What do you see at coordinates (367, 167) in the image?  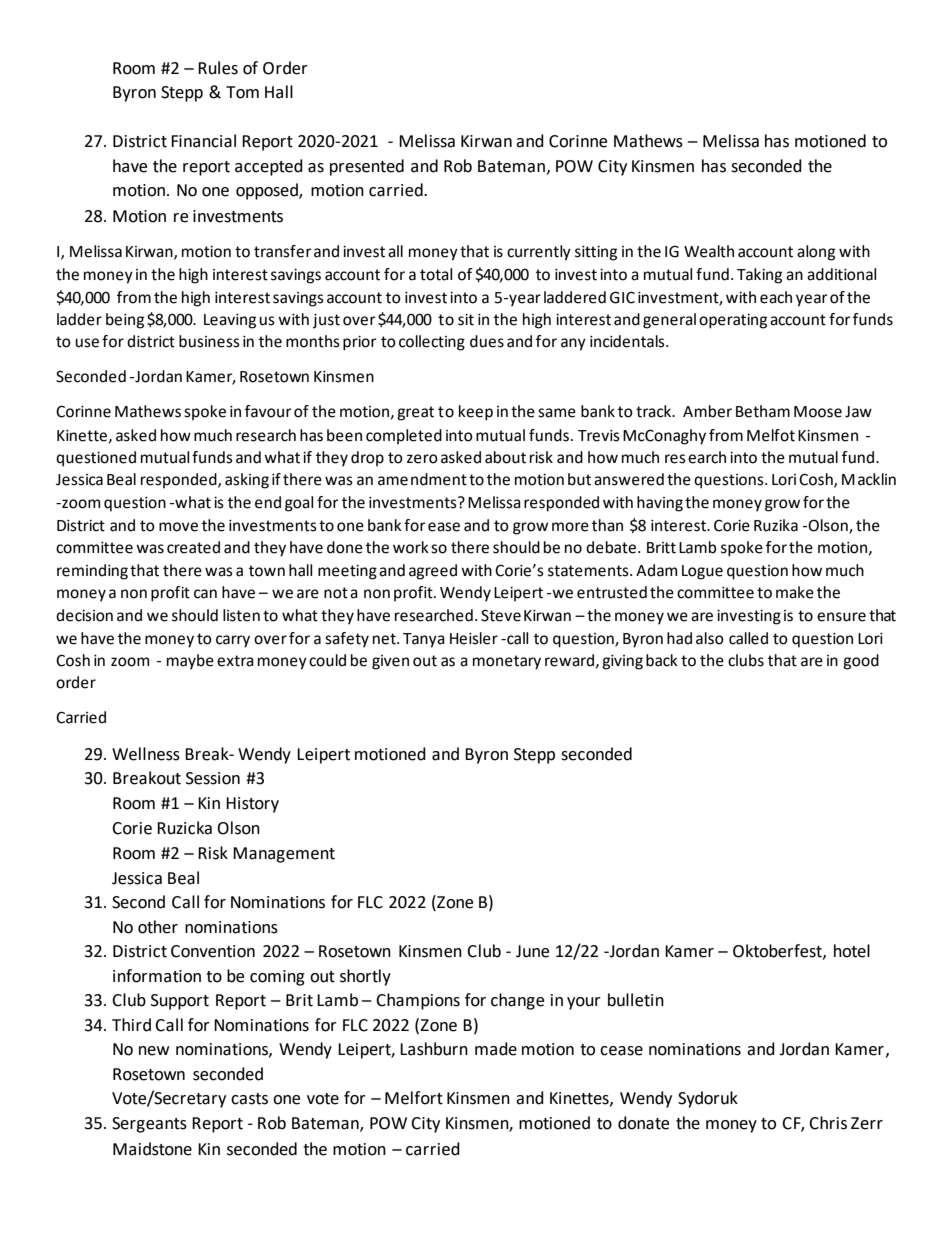 I see `presented` at bounding box center [367, 167].
